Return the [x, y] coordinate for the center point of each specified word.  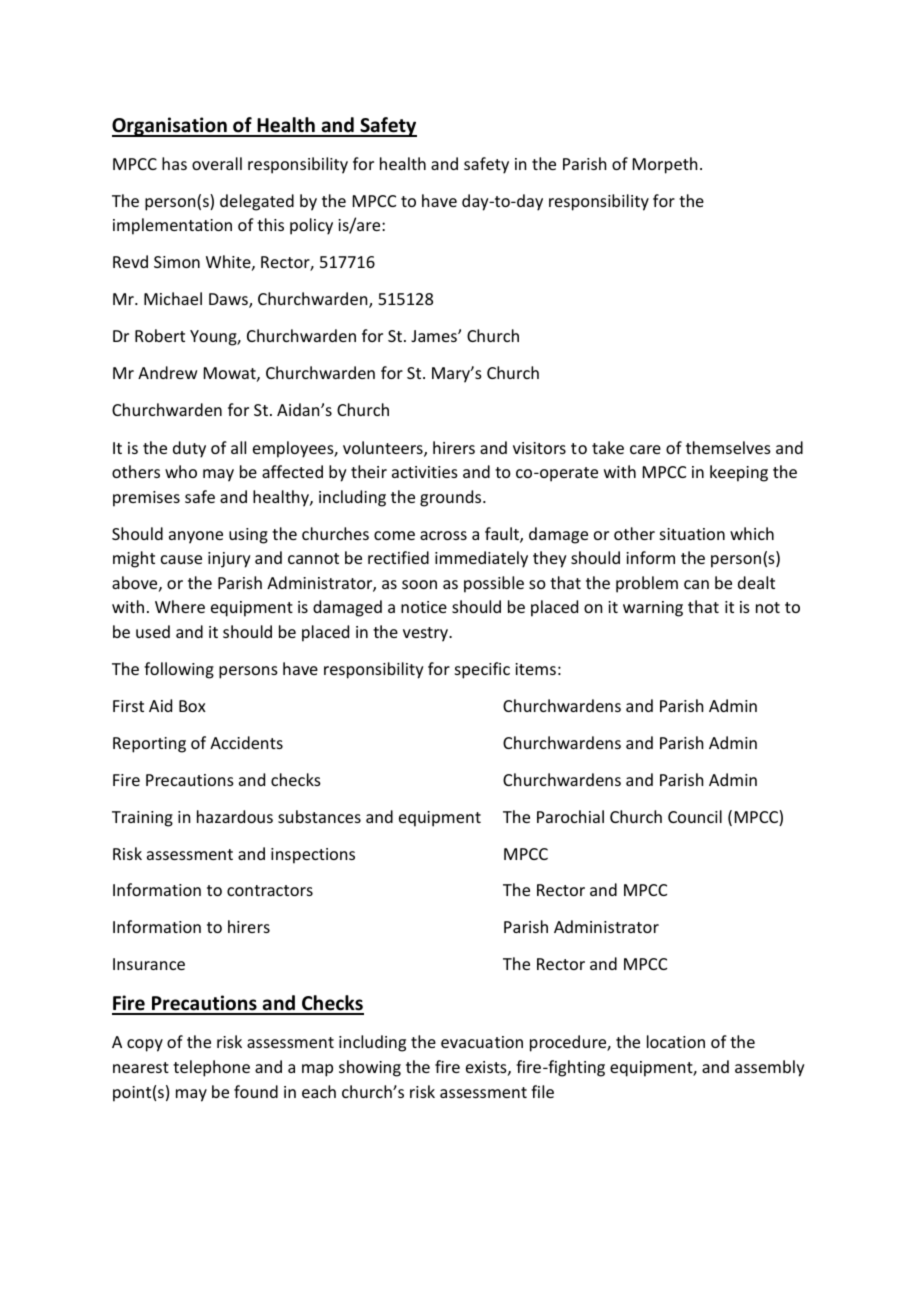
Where [180, 606]
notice [424, 607]
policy [311, 226]
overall [217, 163]
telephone [211, 1068]
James [435, 336]
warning [653, 609]
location [676, 1041]
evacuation [482, 1042]
